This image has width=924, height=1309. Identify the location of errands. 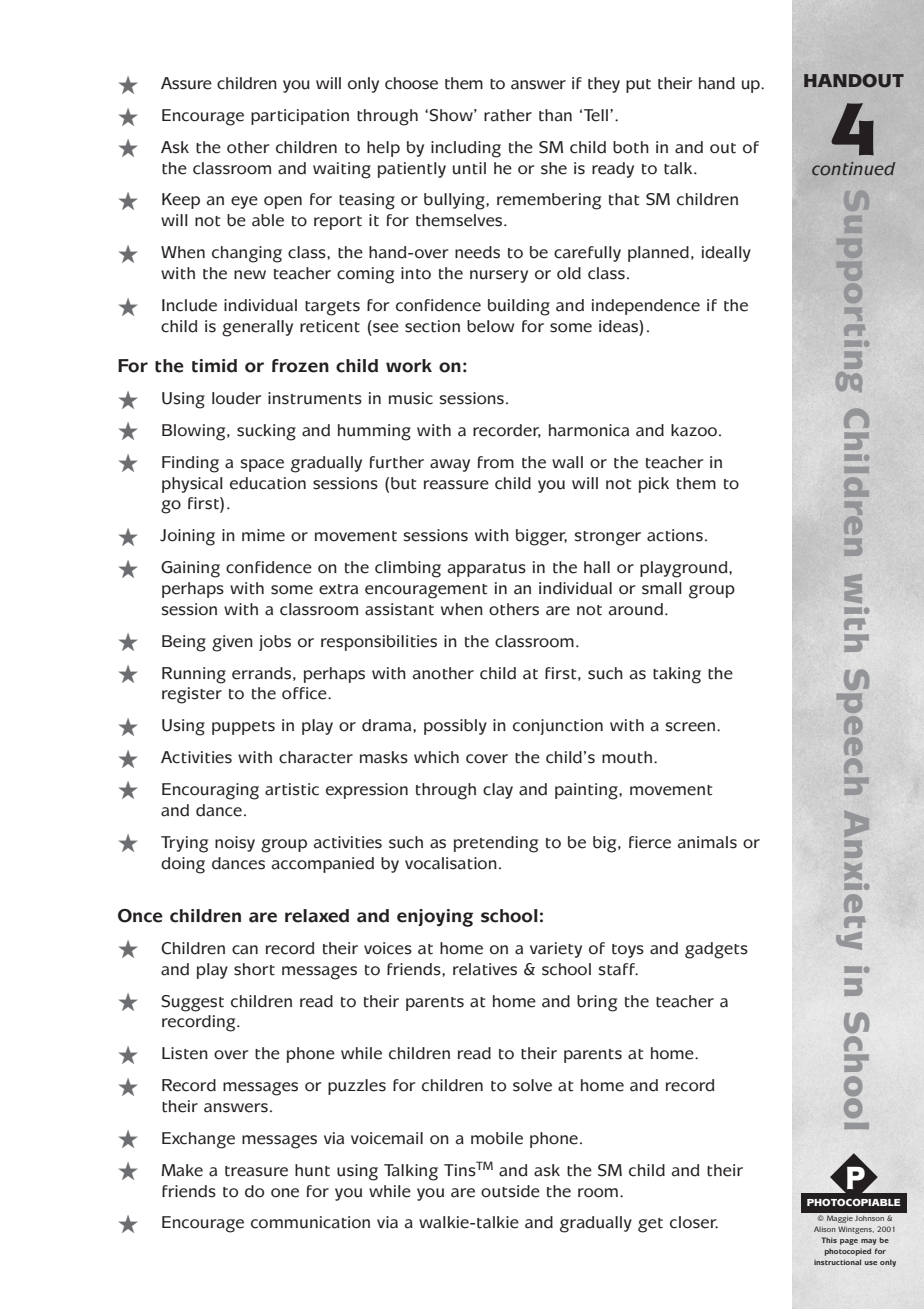
(261, 673).
